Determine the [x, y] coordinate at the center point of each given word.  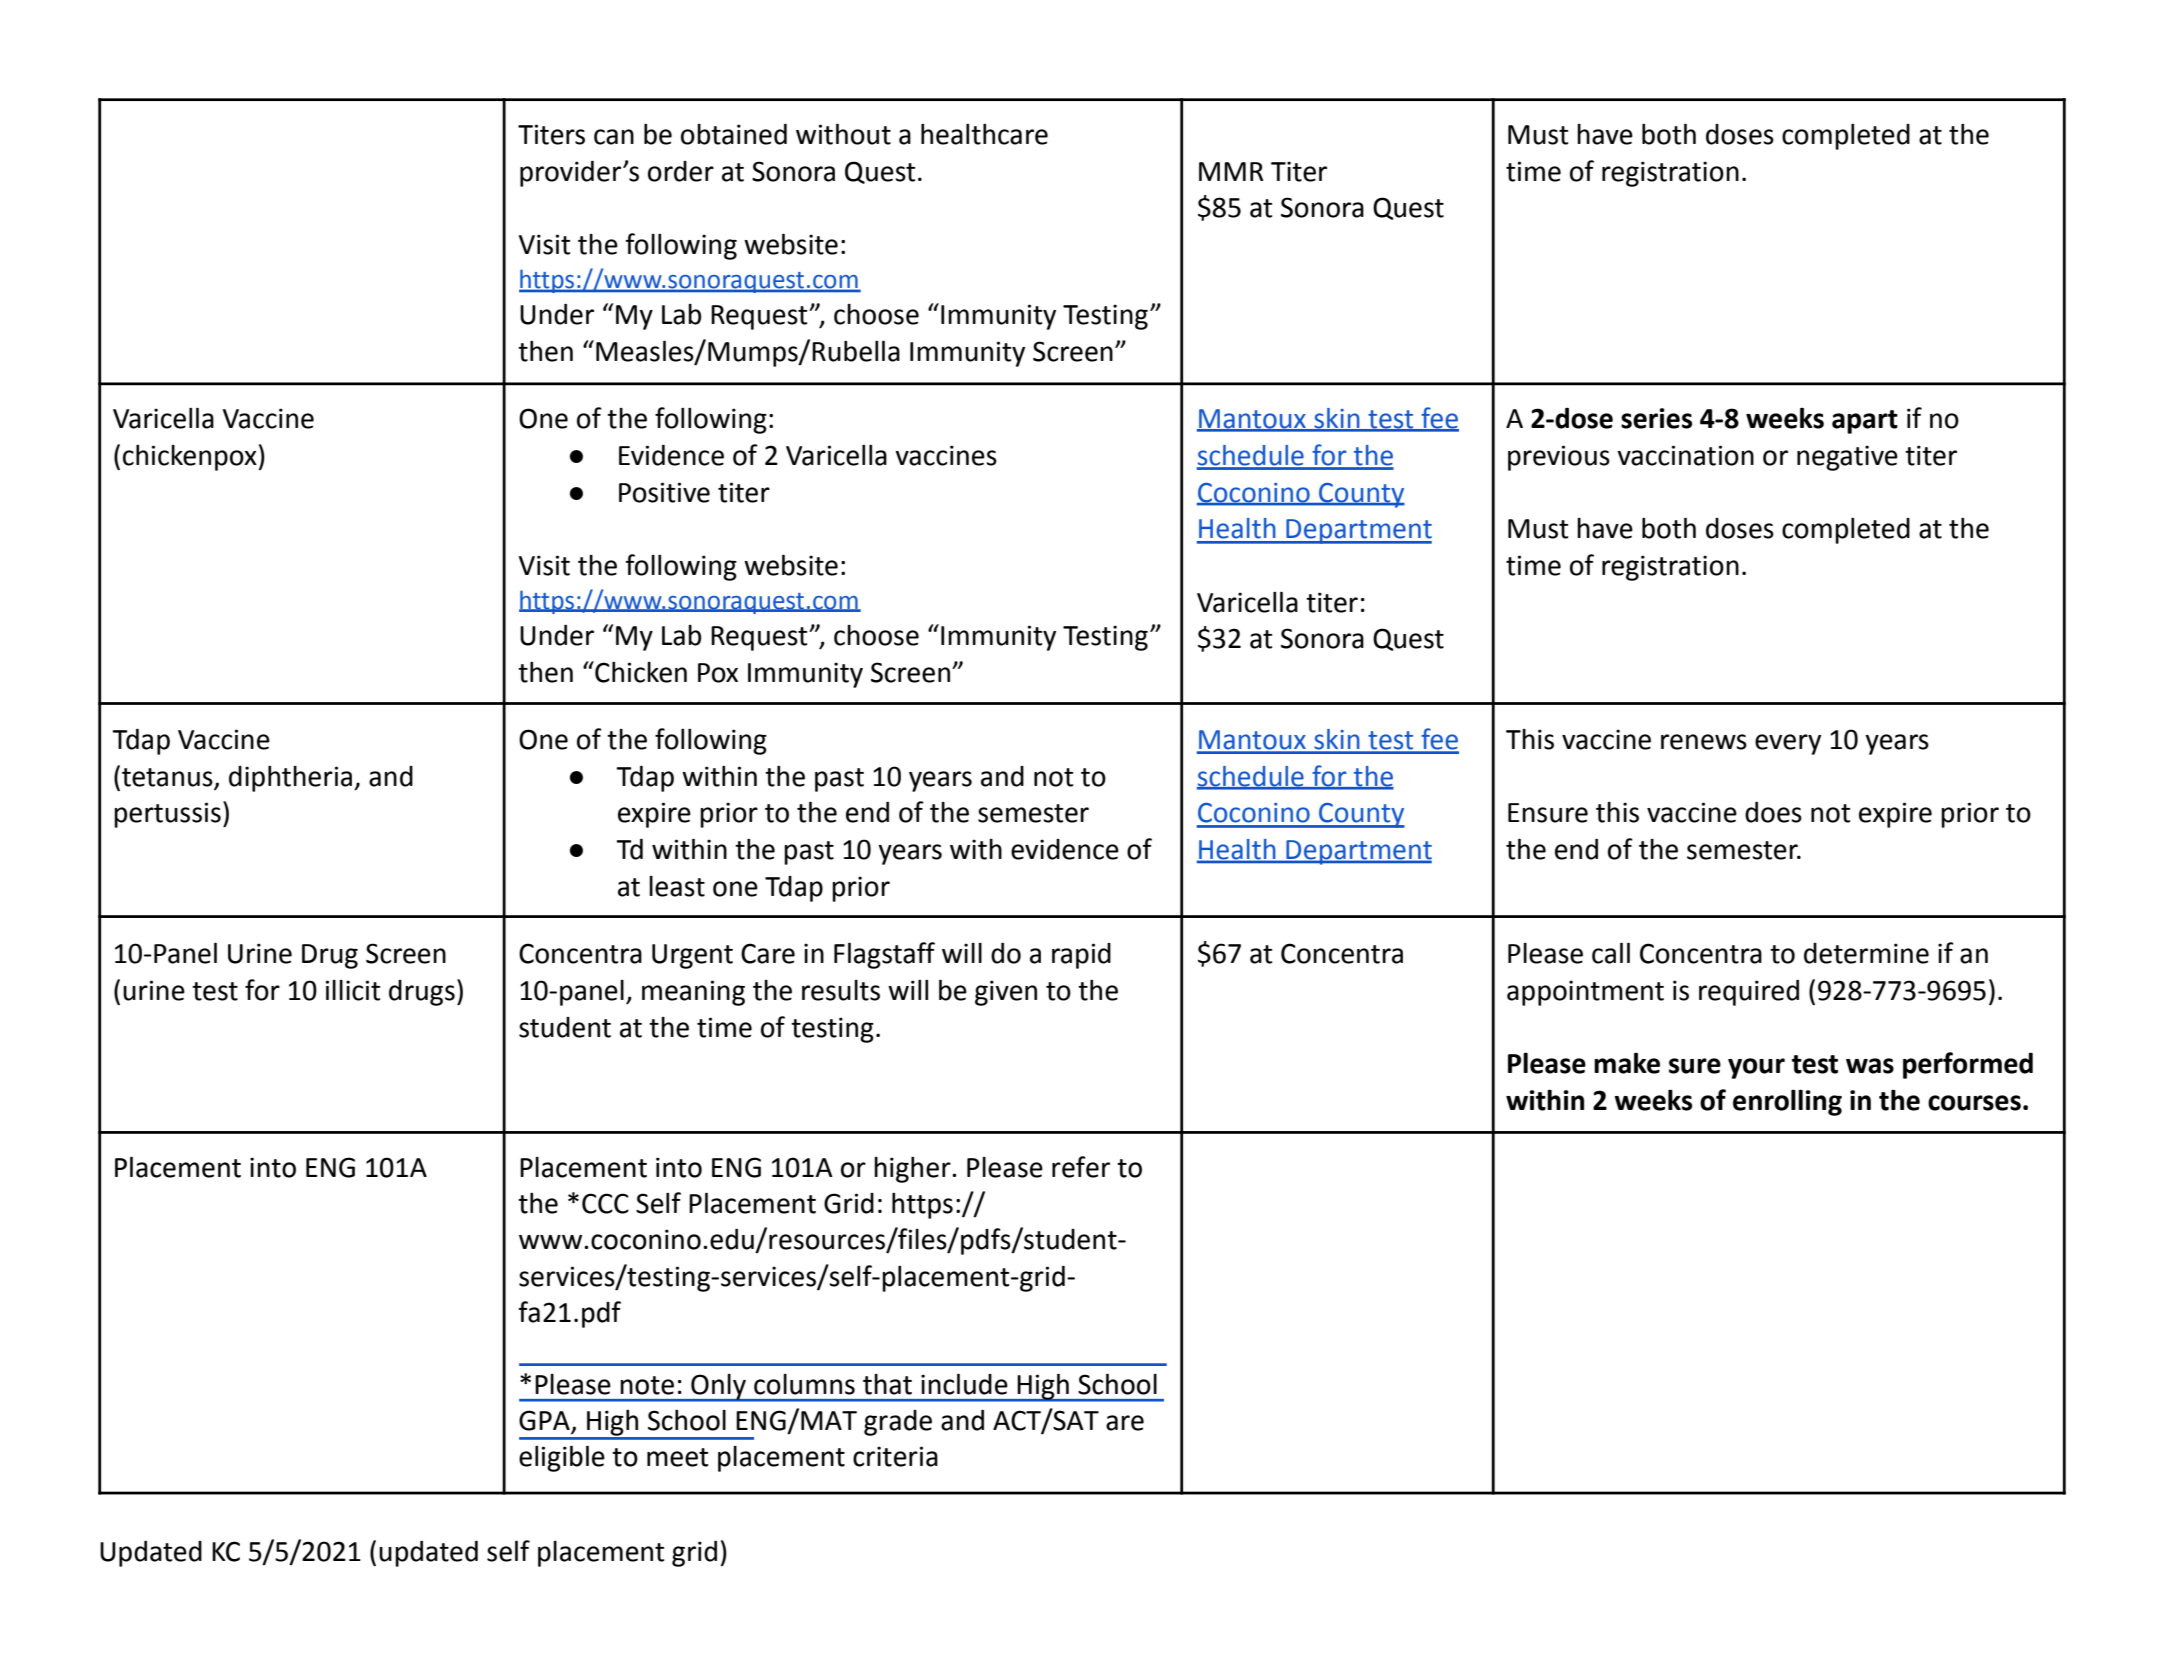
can [614, 137]
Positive [664, 492]
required [1749, 993]
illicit [353, 990]
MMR [1231, 171]
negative [1847, 458]
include [964, 1384]
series [1656, 418]
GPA [545, 1421]
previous [1559, 458]
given [1006, 993]
